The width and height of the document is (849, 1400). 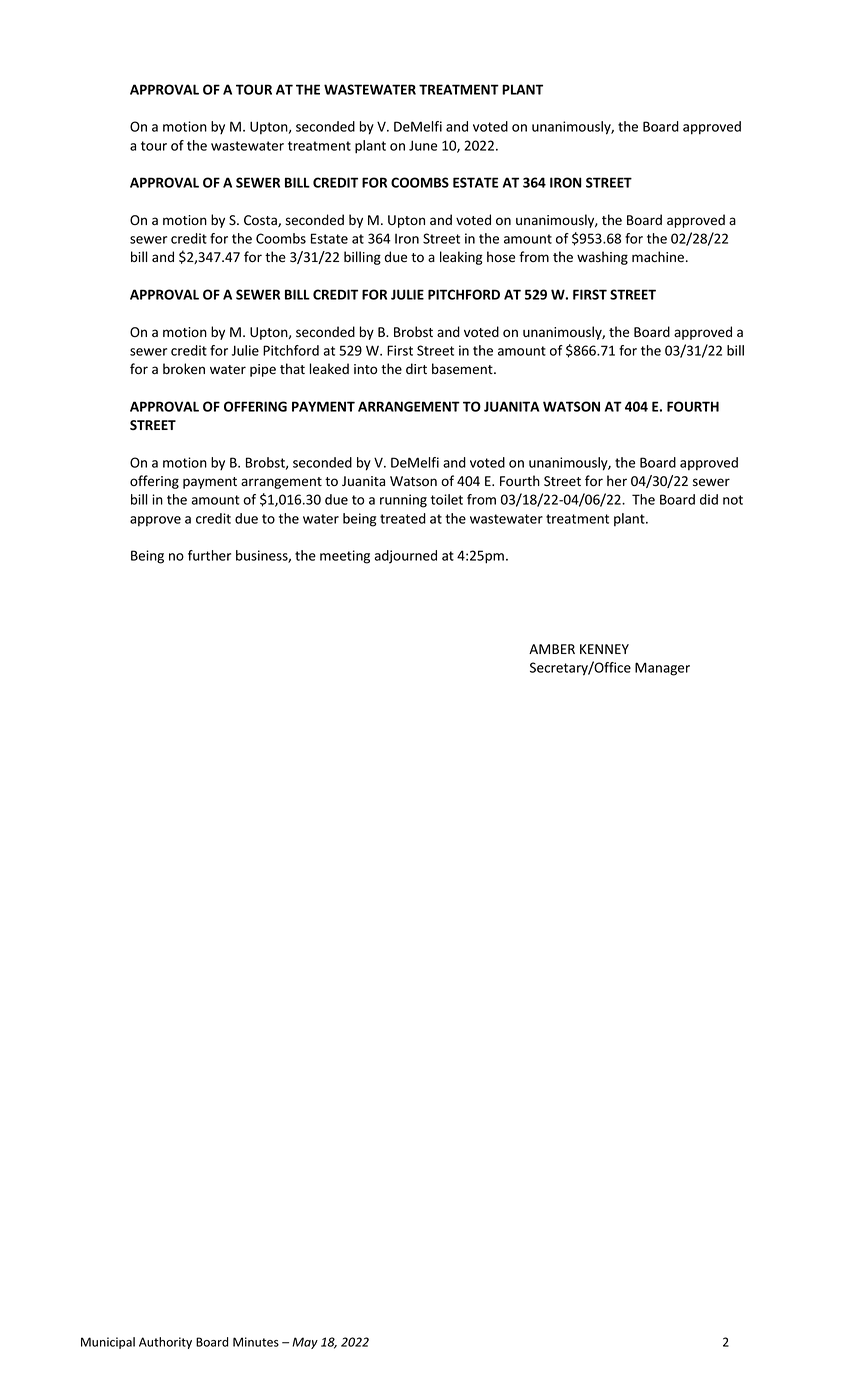 What do you see at coordinates (261, 221) in the document?
I see `Costa` at bounding box center [261, 221].
